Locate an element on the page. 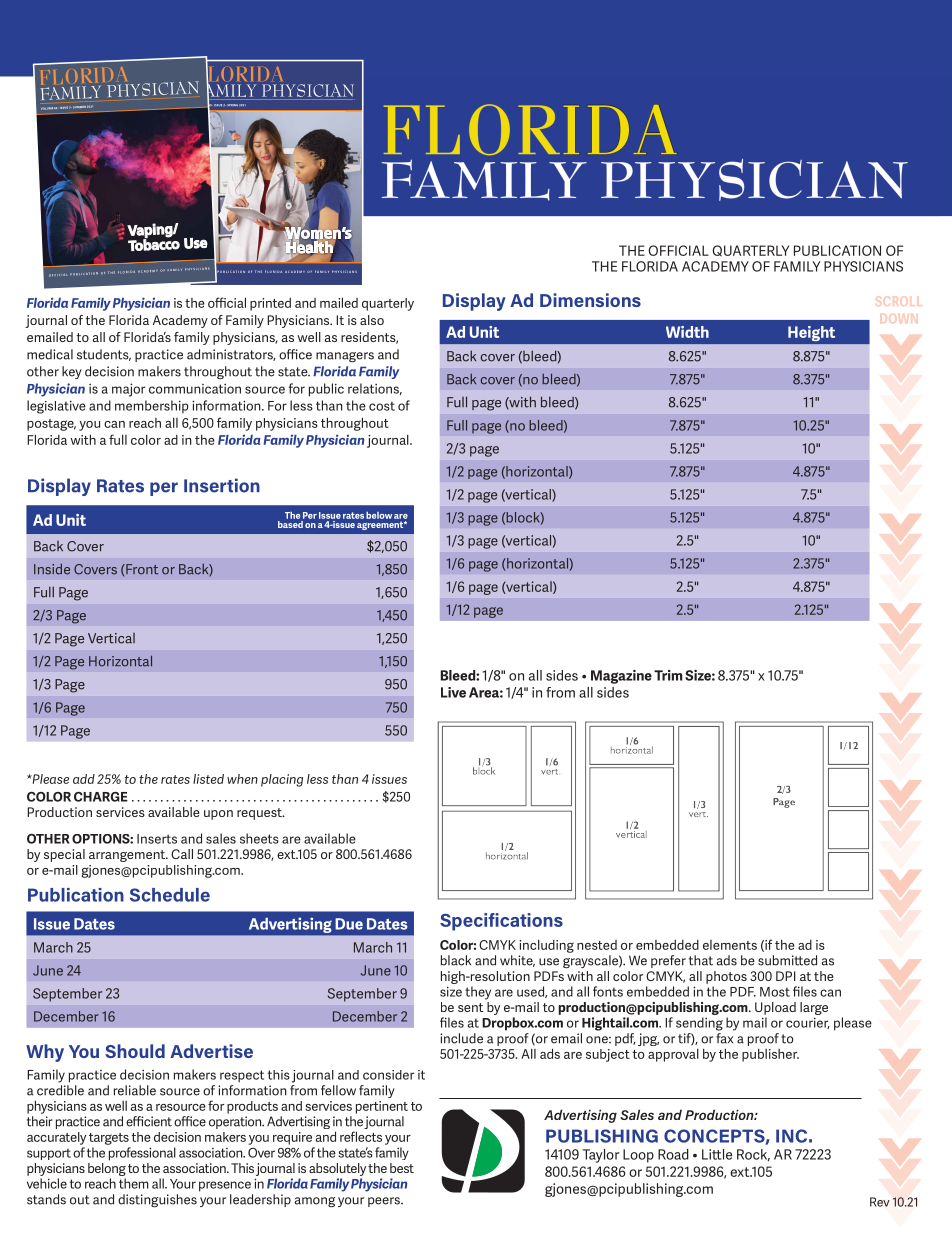  Front is located at coordinates (141, 569).
